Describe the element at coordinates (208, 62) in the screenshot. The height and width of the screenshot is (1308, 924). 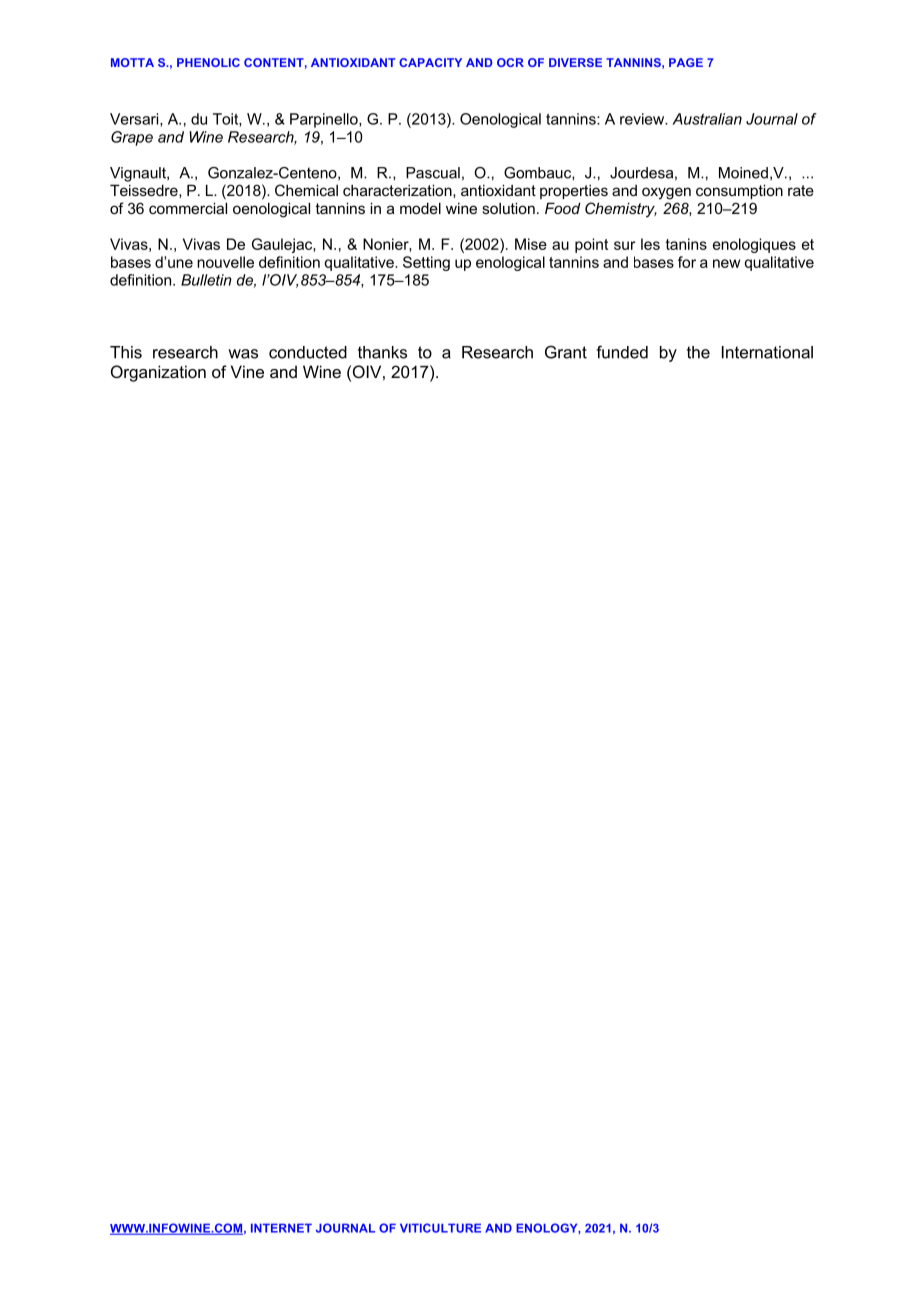
I see `PHENOLIC` at that location.
